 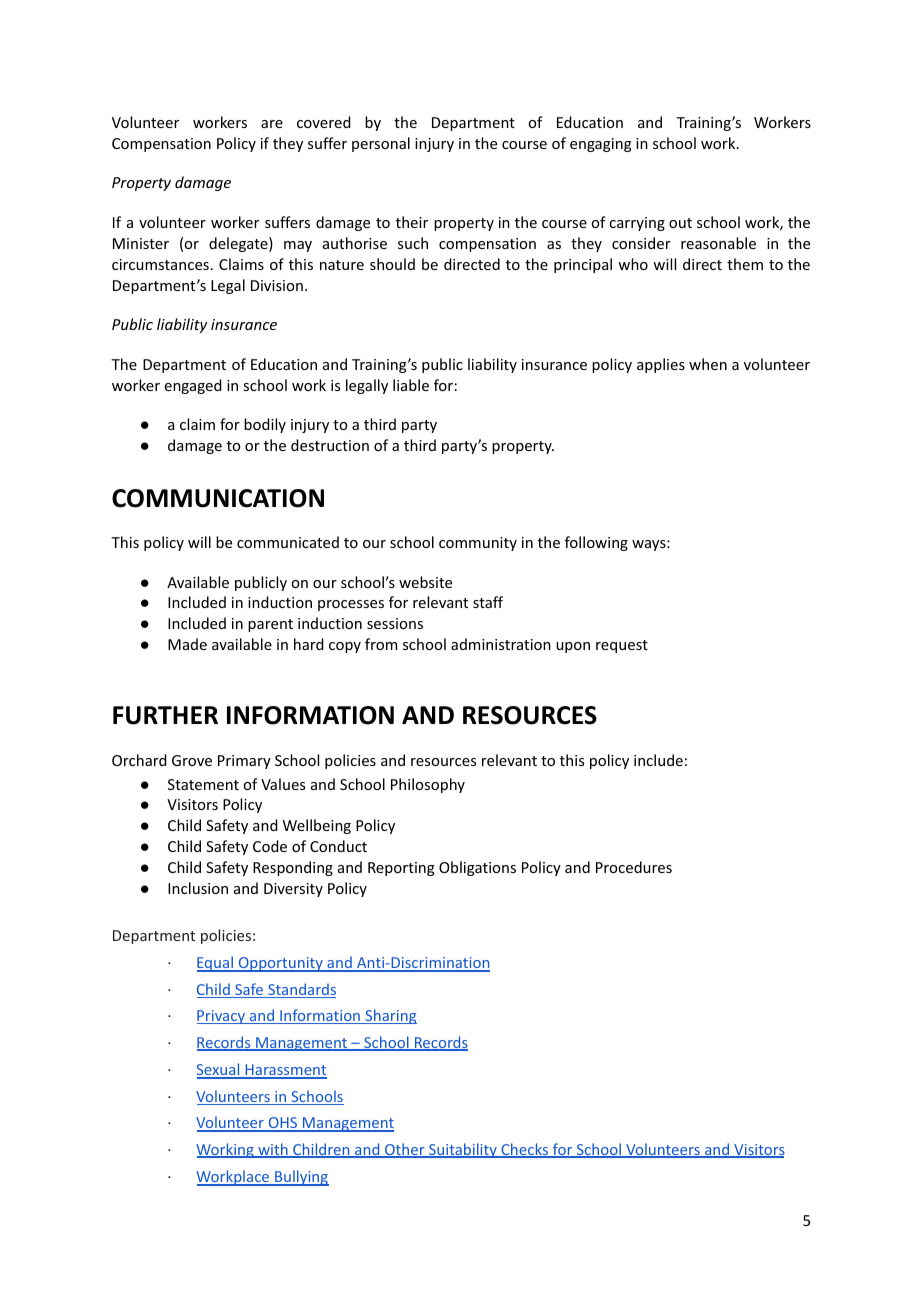 I want to click on covered, so click(x=324, y=122).
